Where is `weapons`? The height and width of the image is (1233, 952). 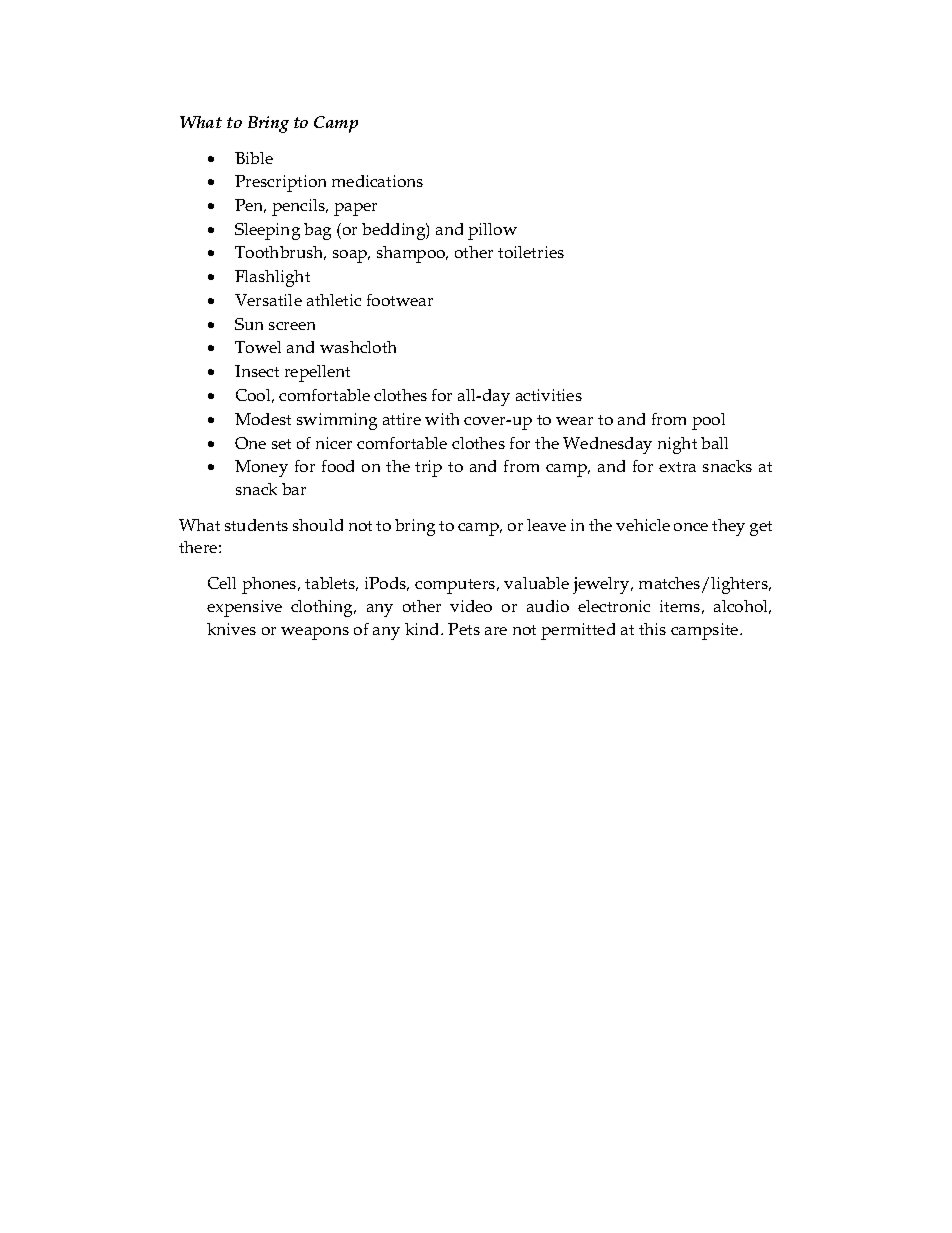 weapons is located at coordinates (315, 633).
